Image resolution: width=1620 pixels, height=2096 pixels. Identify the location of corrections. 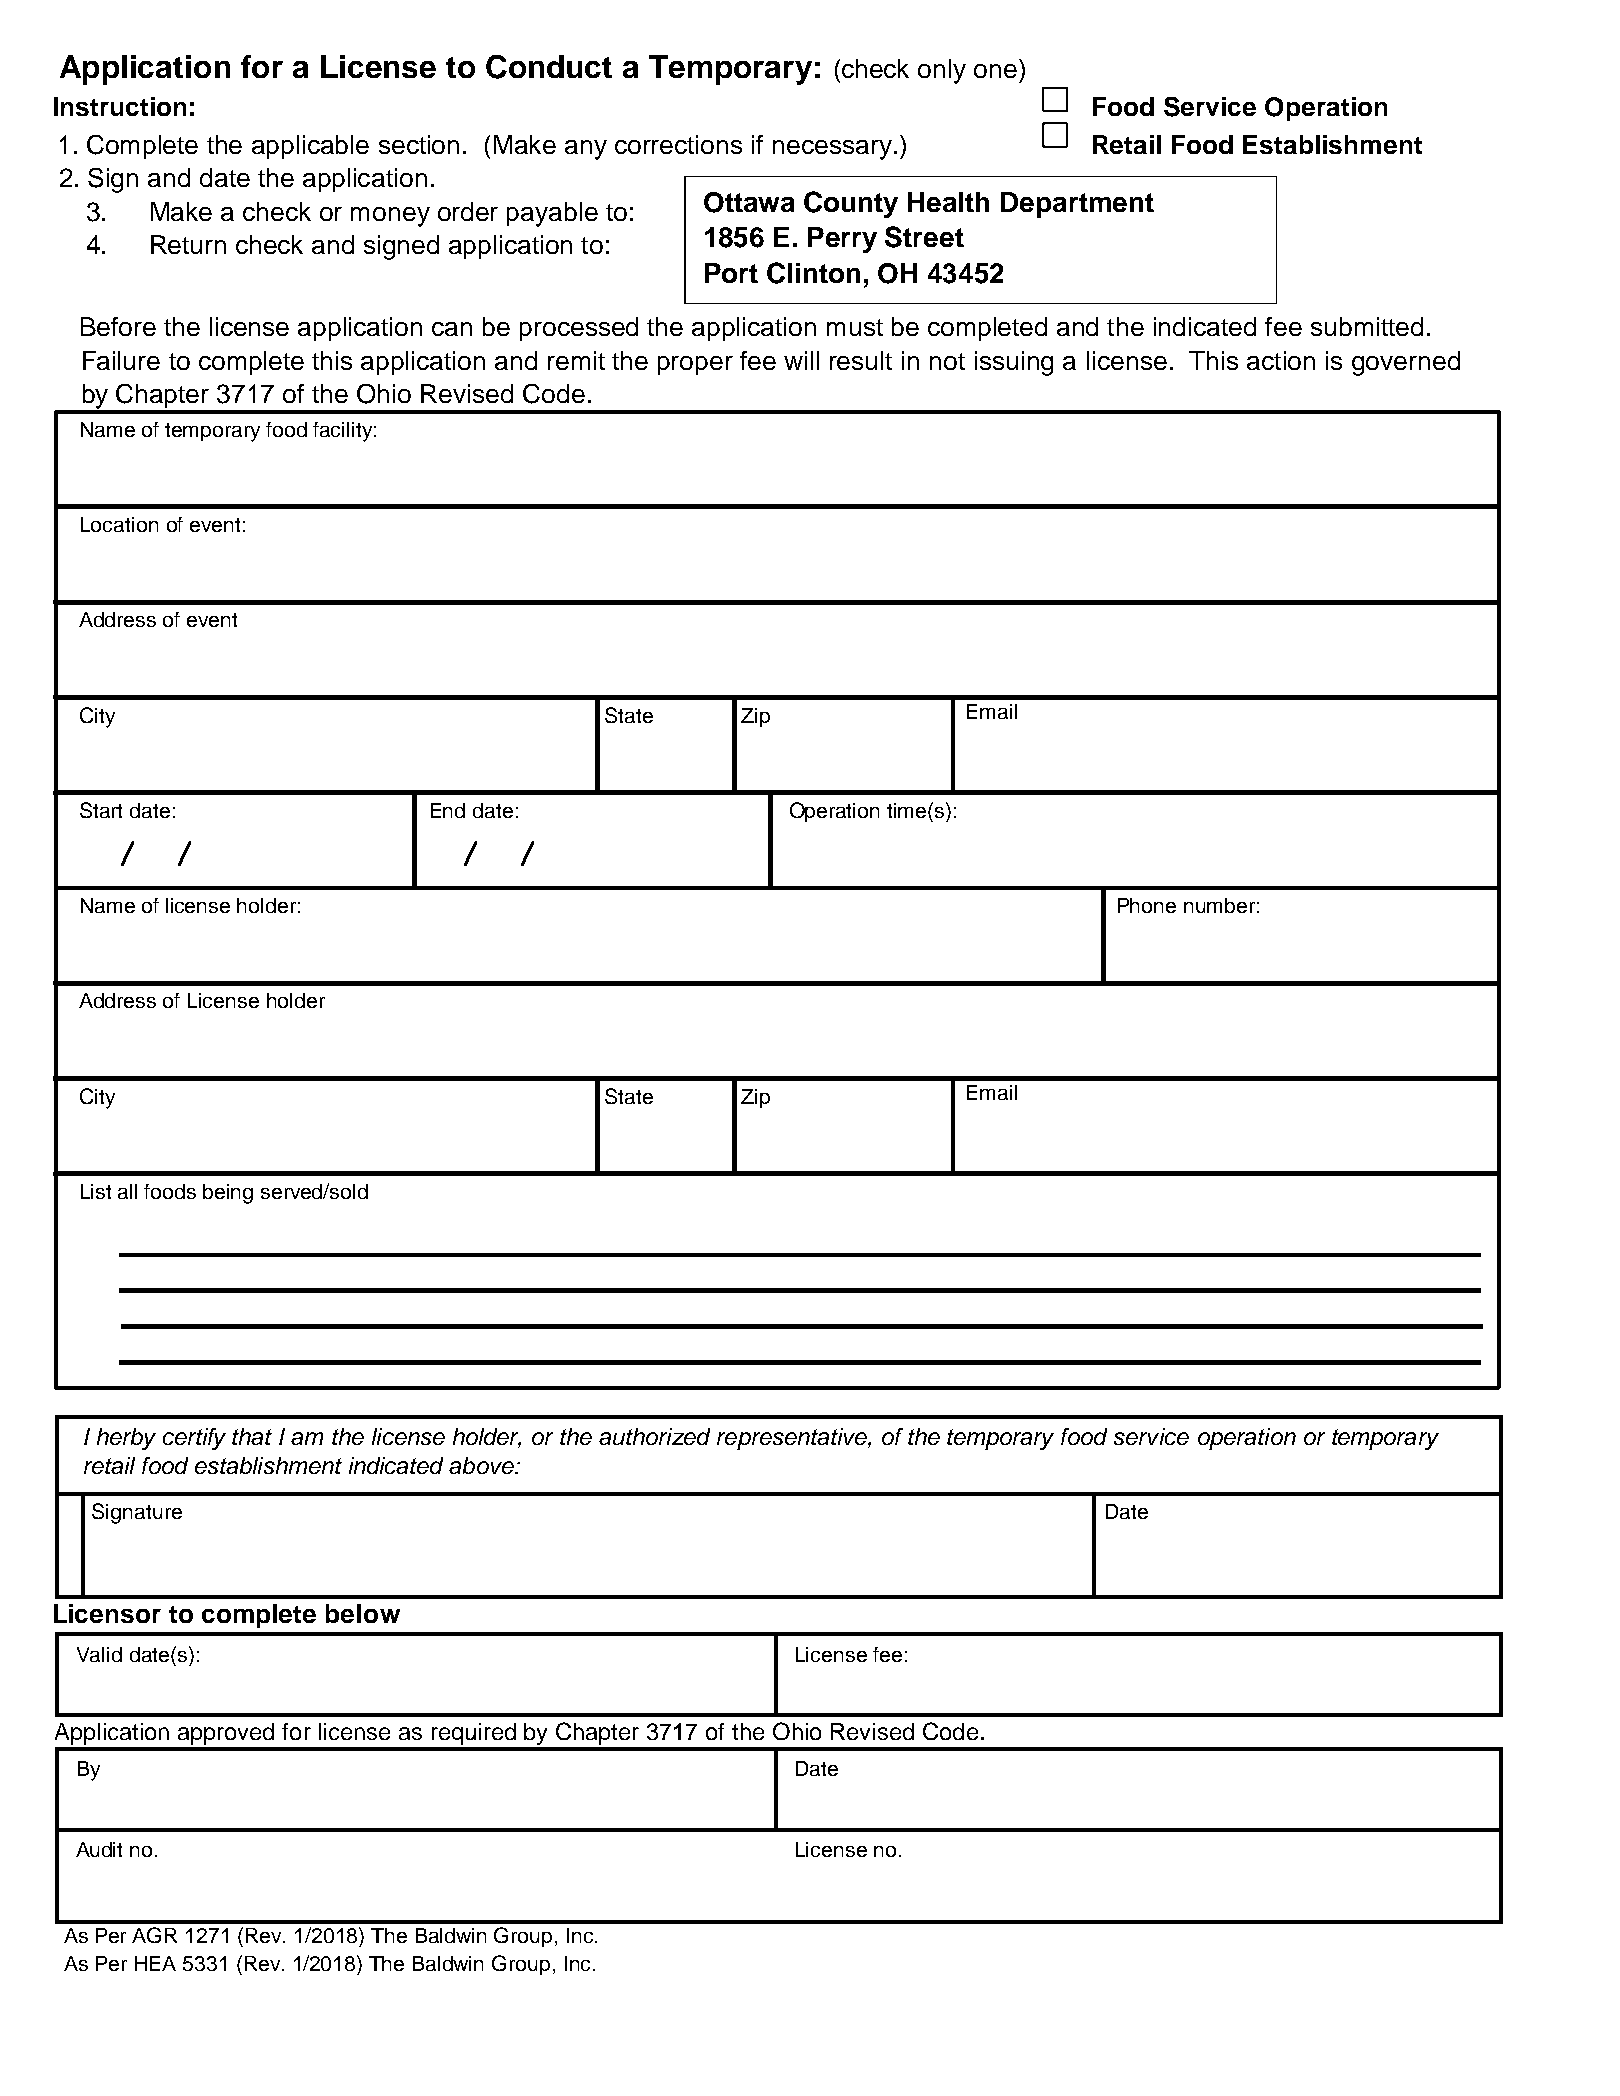
(678, 144).
